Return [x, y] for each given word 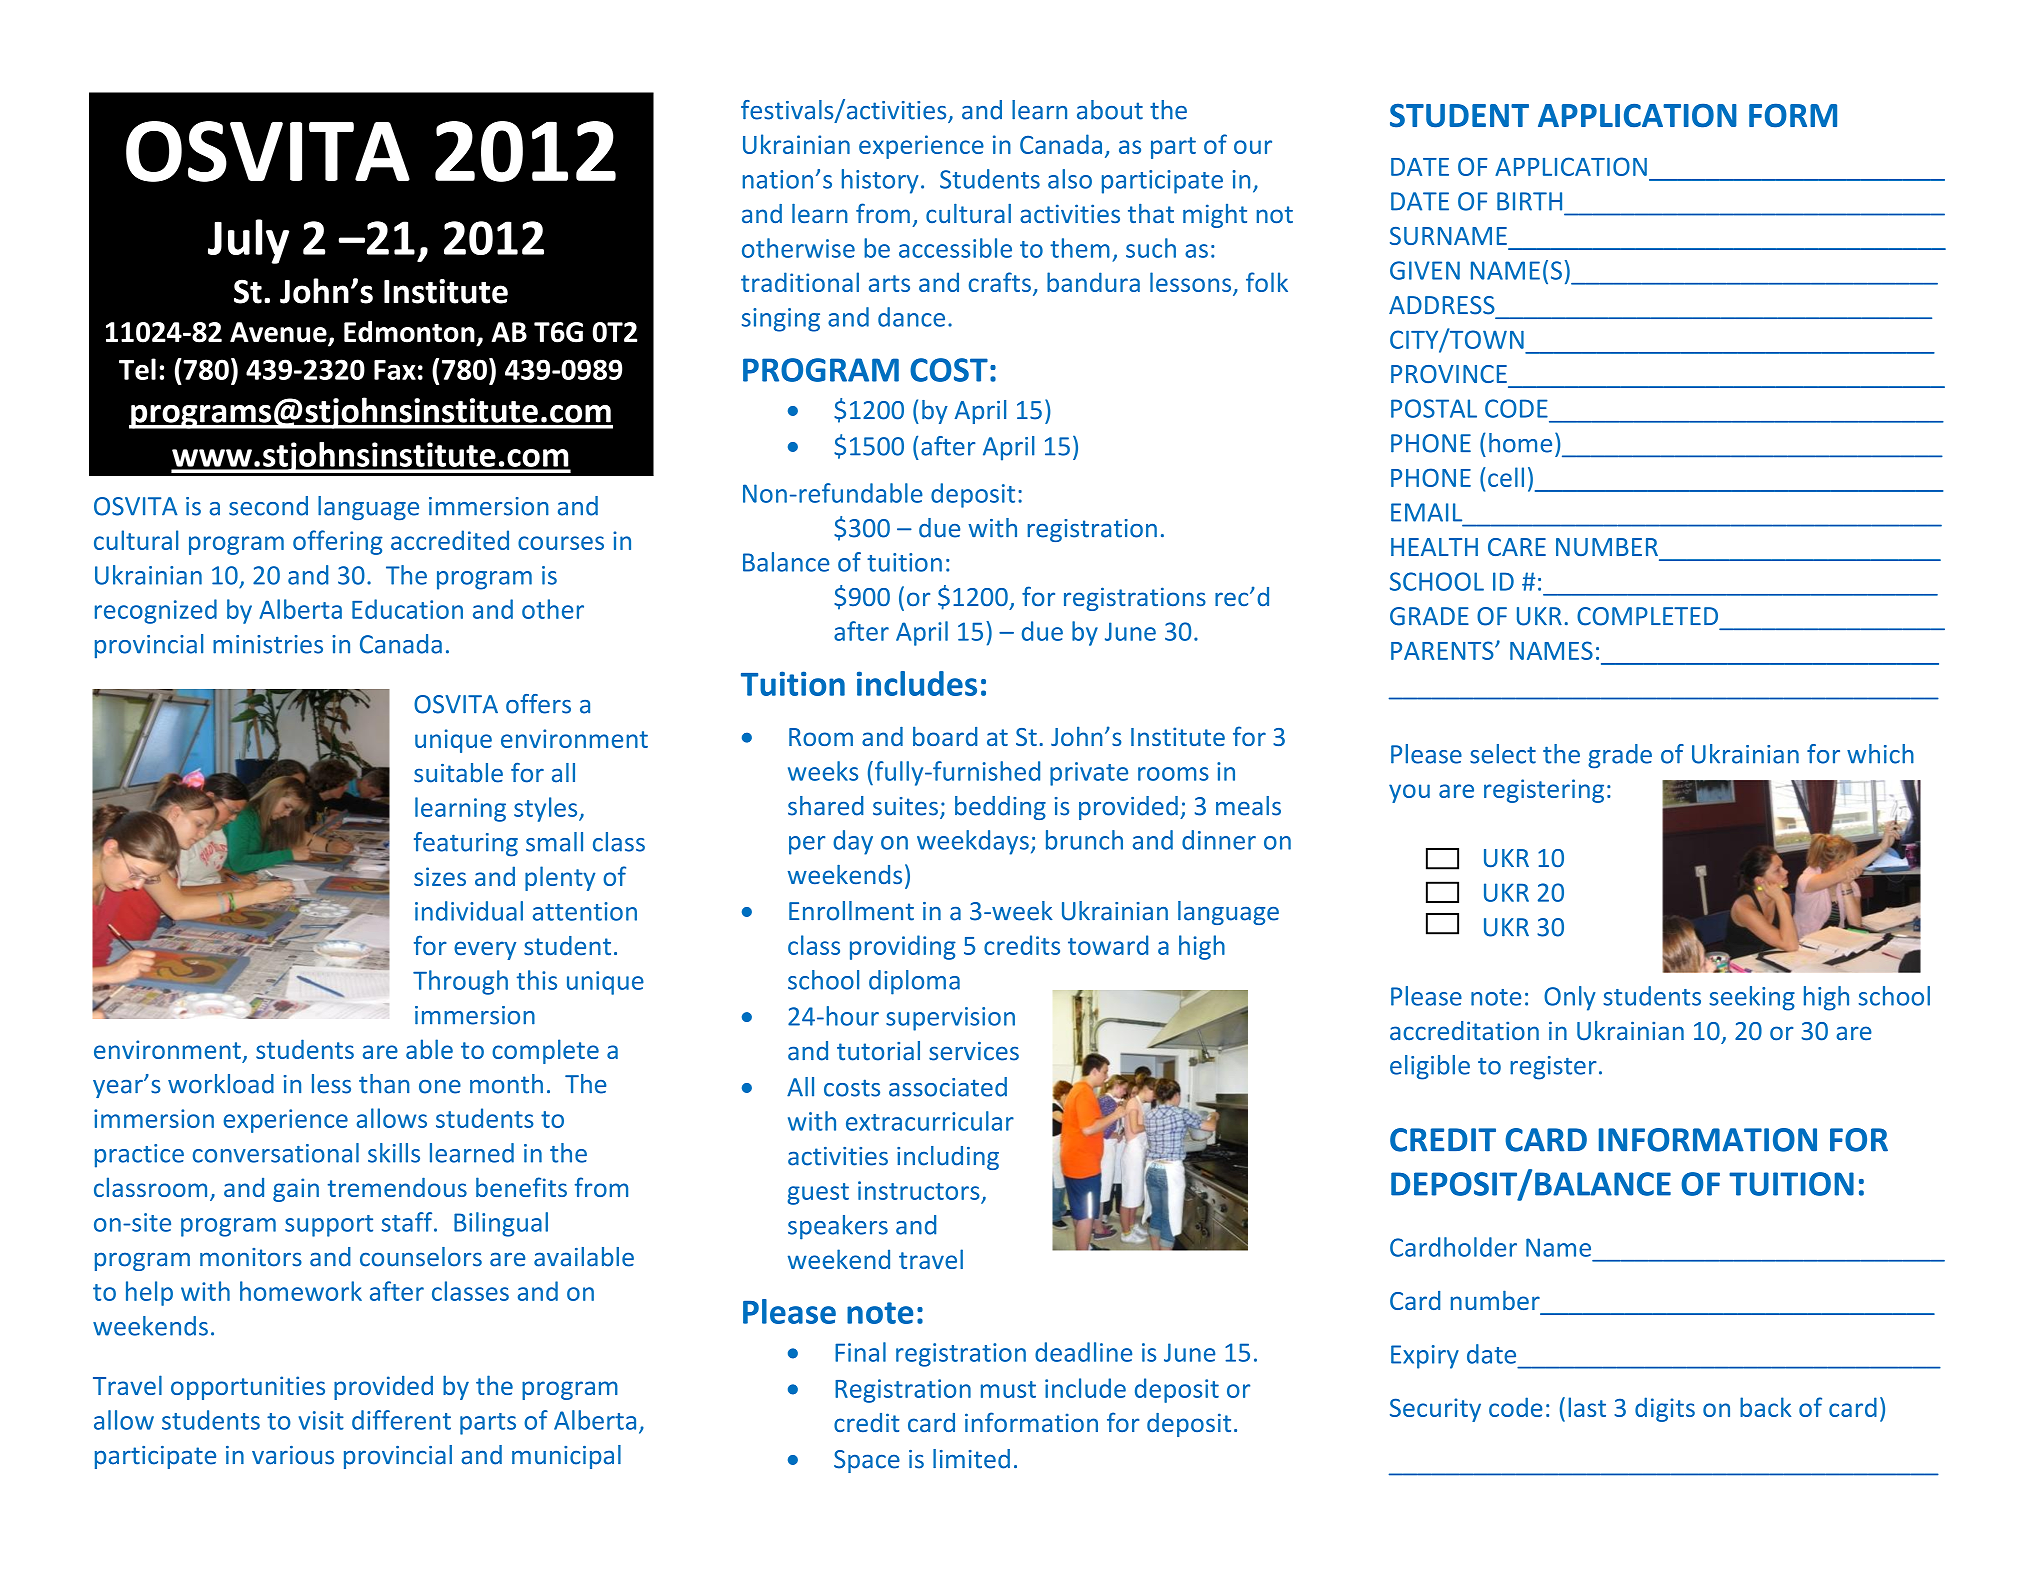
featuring [466, 844]
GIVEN [1425, 270]
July [248, 241]
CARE [1517, 547]
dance [911, 317]
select [1503, 754]
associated [948, 1087]
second [268, 506]
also [1070, 179]
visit [321, 1420]
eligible [1430, 1067]
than [384, 1084]
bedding [1000, 808]
